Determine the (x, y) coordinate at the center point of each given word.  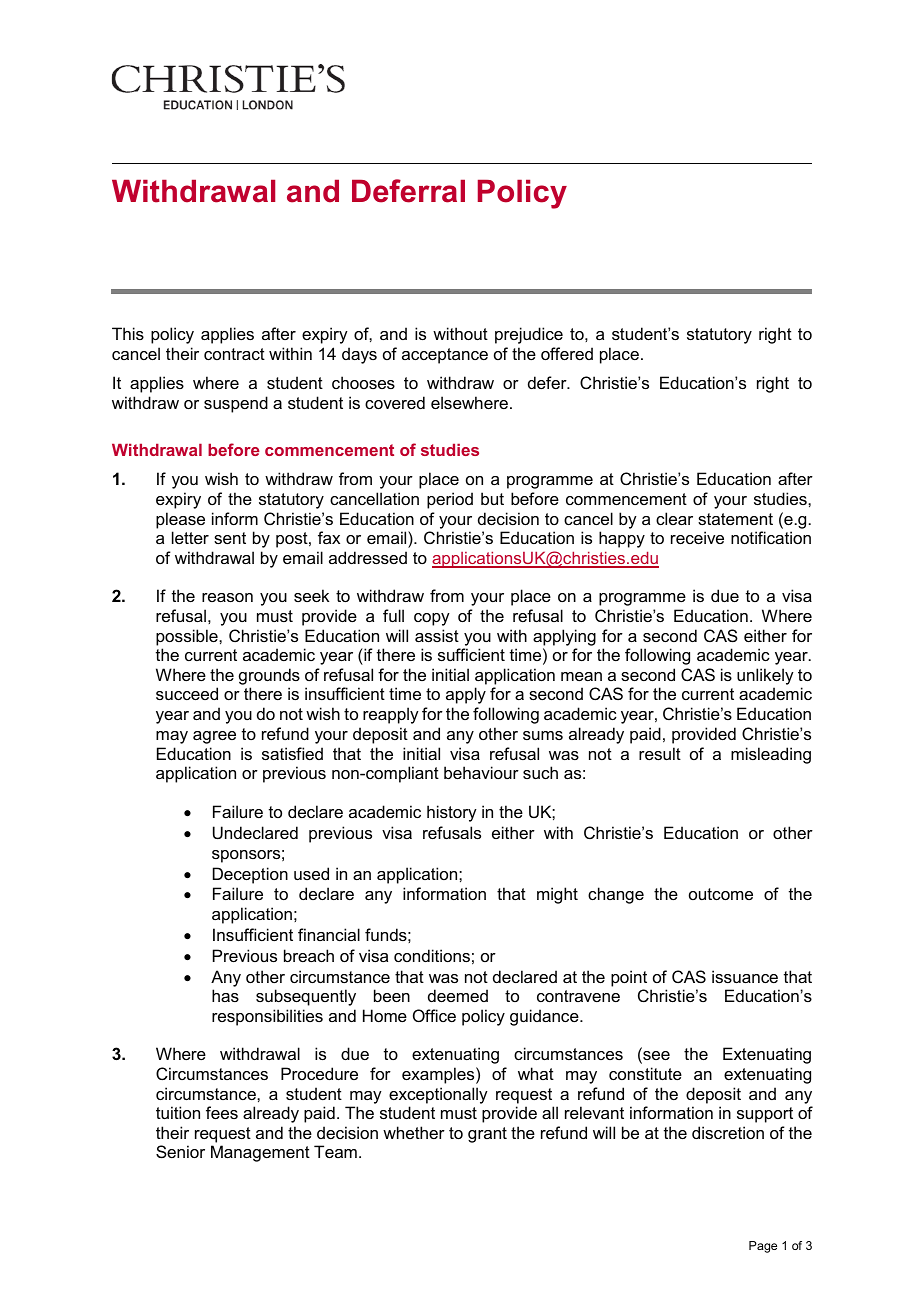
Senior (180, 1151)
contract (234, 354)
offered (567, 353)
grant (487, 1135)
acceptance (445, 356)
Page (763, 1247)
